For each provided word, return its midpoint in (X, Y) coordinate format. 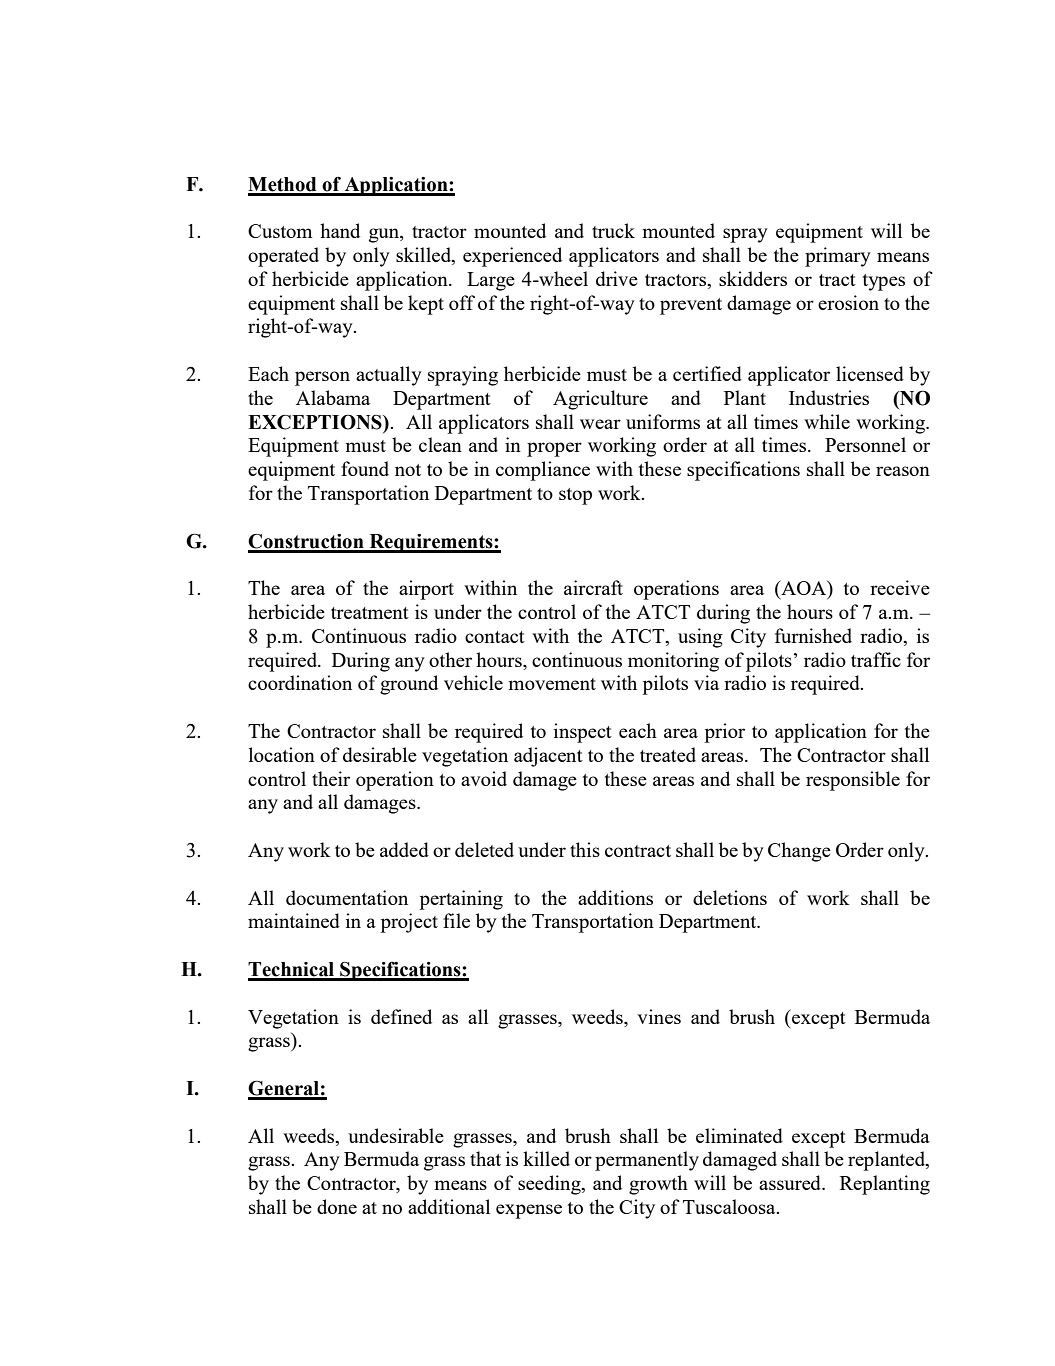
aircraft (593, 587)
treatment (370, 613)
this (585, 849)
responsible (853, 781)
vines (659, 1016)
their (331, 778)
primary (838, 257)
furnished (813, 635)
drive (617, 278)
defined (401, 1016)
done (337, 1206)
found (365, 468)
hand (340, 230)
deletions (730, 897)
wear (600, 424)
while (827, 421)
